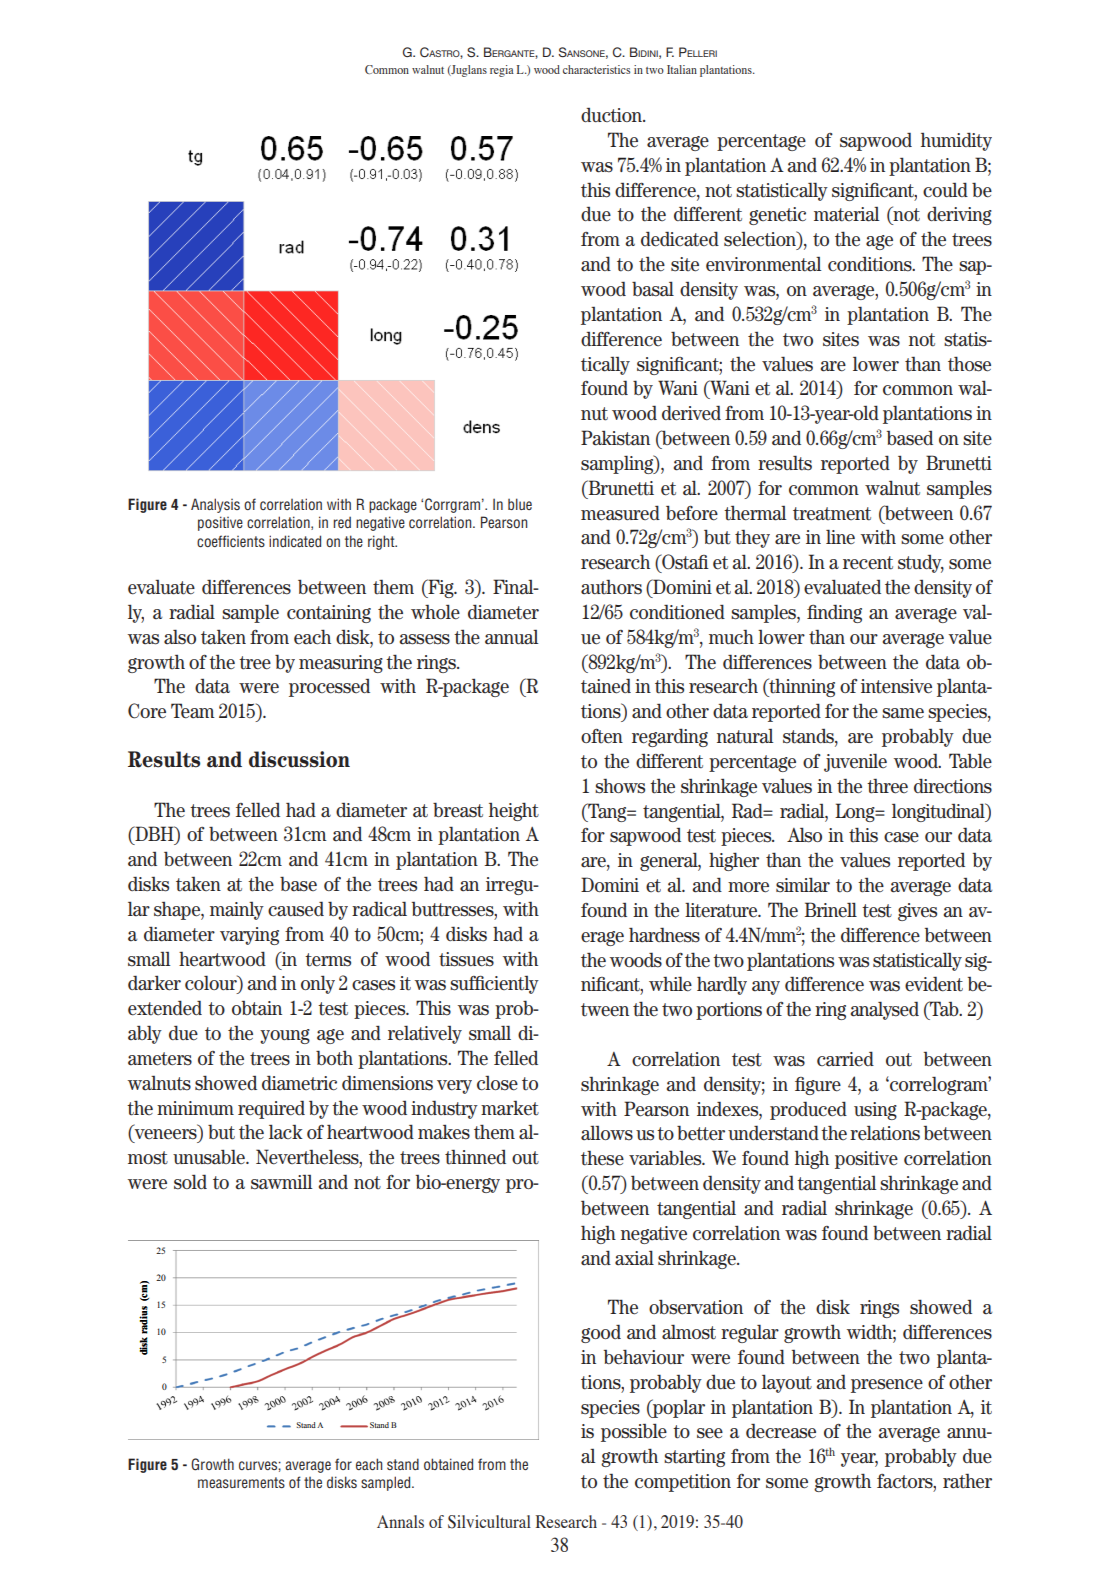 This screenshot has height=1584, width=1120. What do you see at coordinates (215, 505) in the screenshot?
I see `Analysis` at bounding box center [215, 505].
